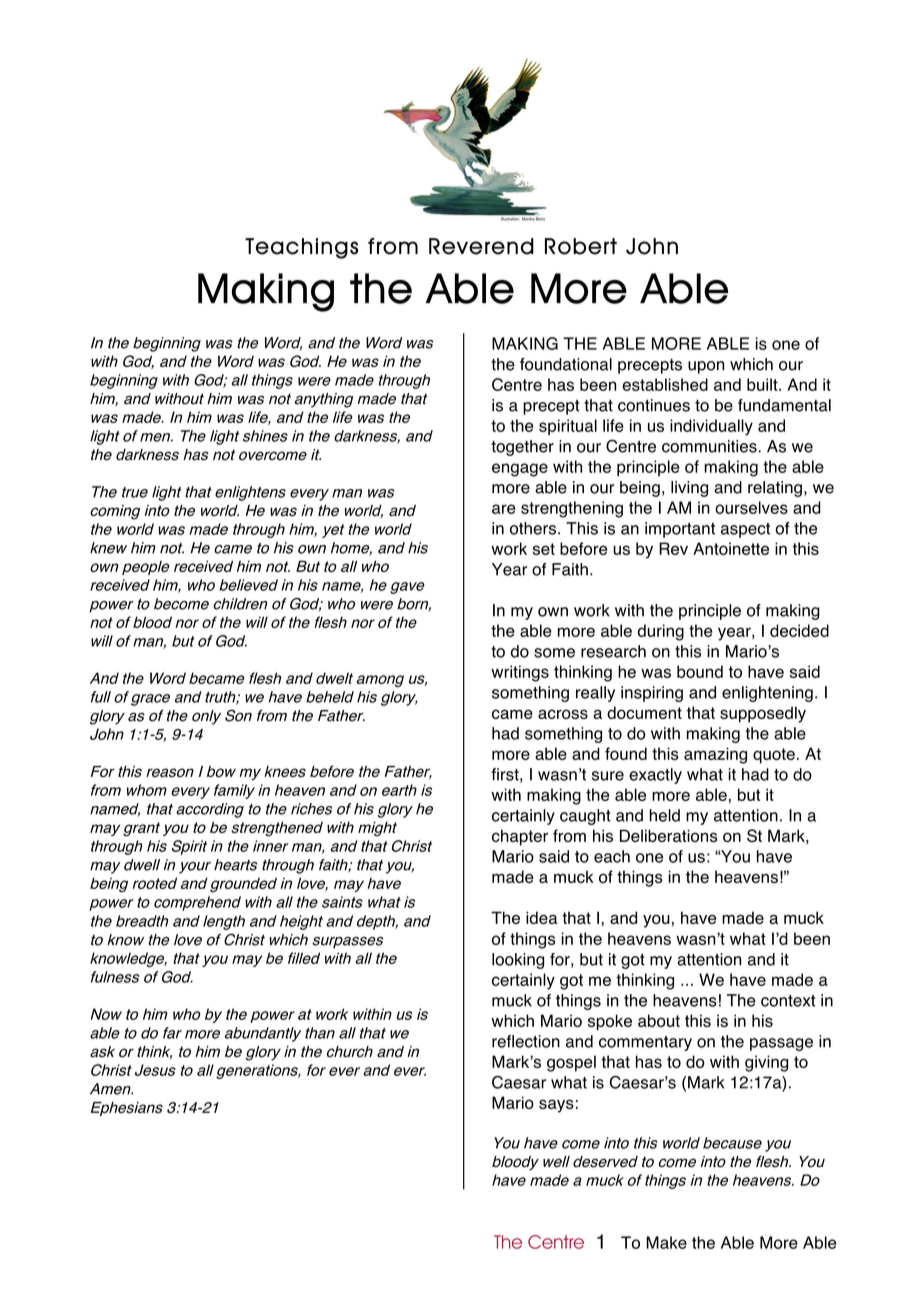 The image size is (924, 1308). I want to click on idea, so click(542, 917).
